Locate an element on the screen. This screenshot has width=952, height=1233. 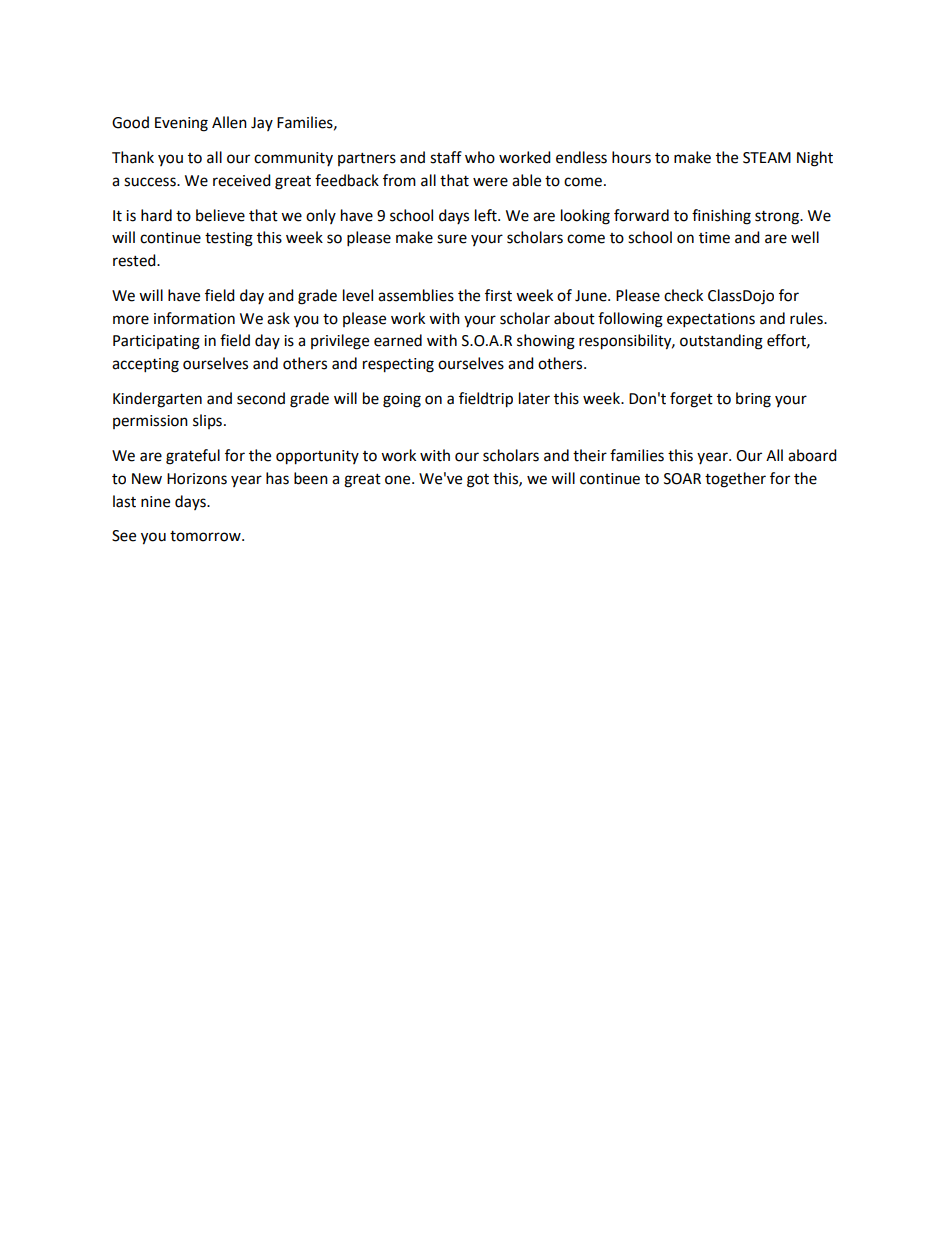
tomorrow is located at coordinates (206, 536).
